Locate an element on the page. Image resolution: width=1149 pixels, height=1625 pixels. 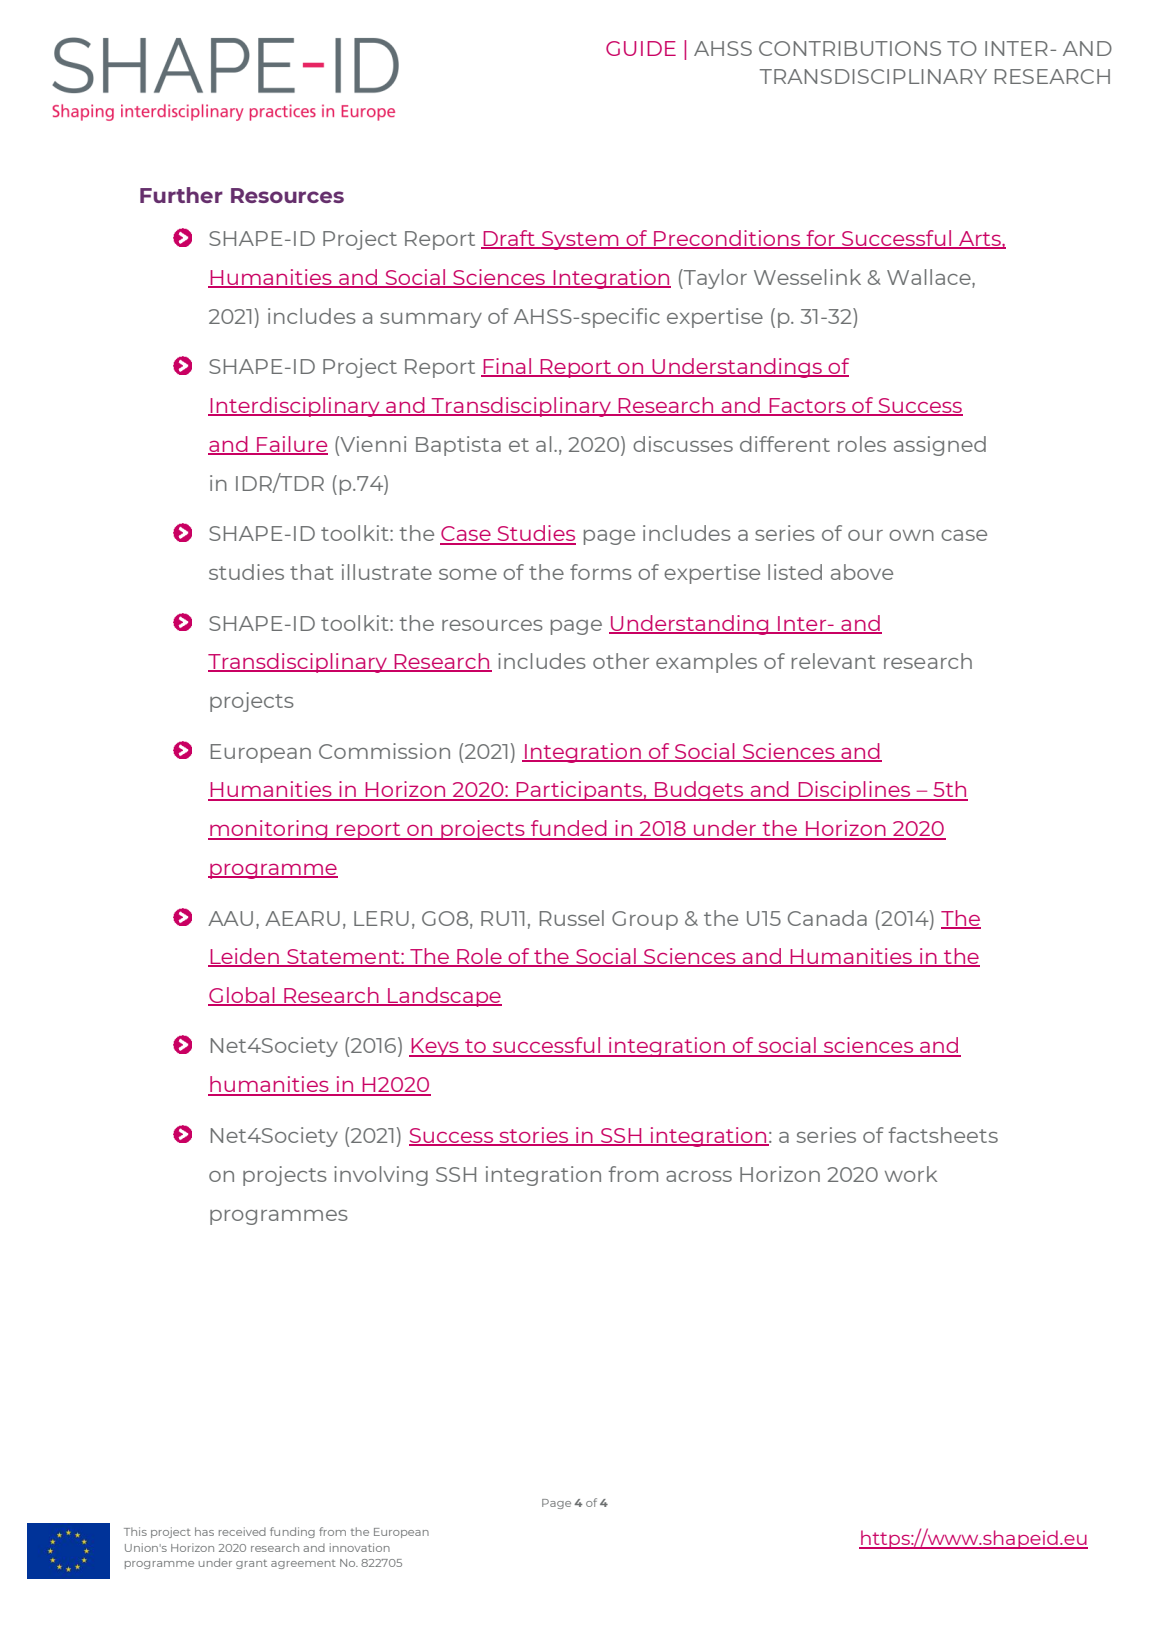
Further is located at coordinates (181, 195).
